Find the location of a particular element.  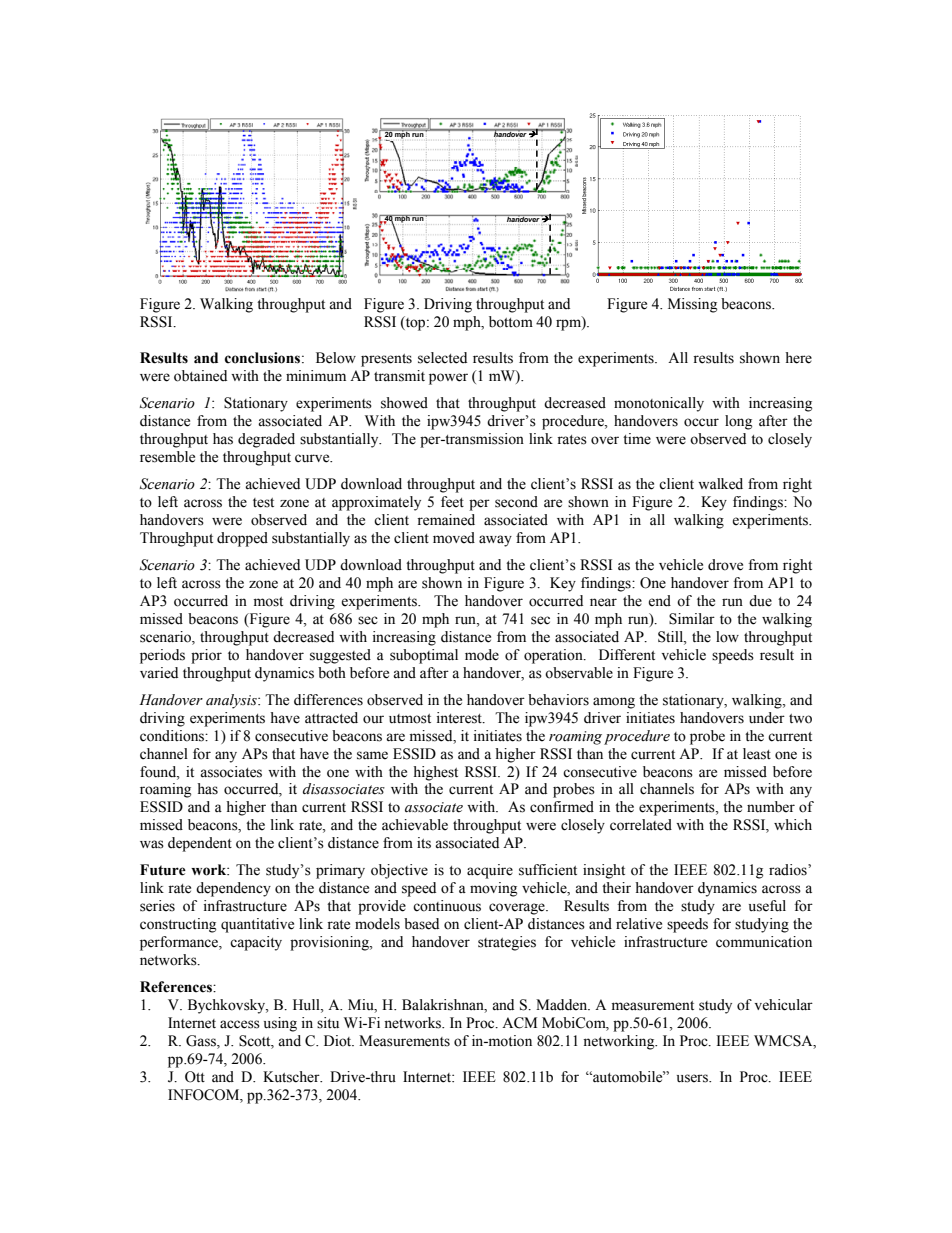

ACM is located at coordinates (519, 1023).
